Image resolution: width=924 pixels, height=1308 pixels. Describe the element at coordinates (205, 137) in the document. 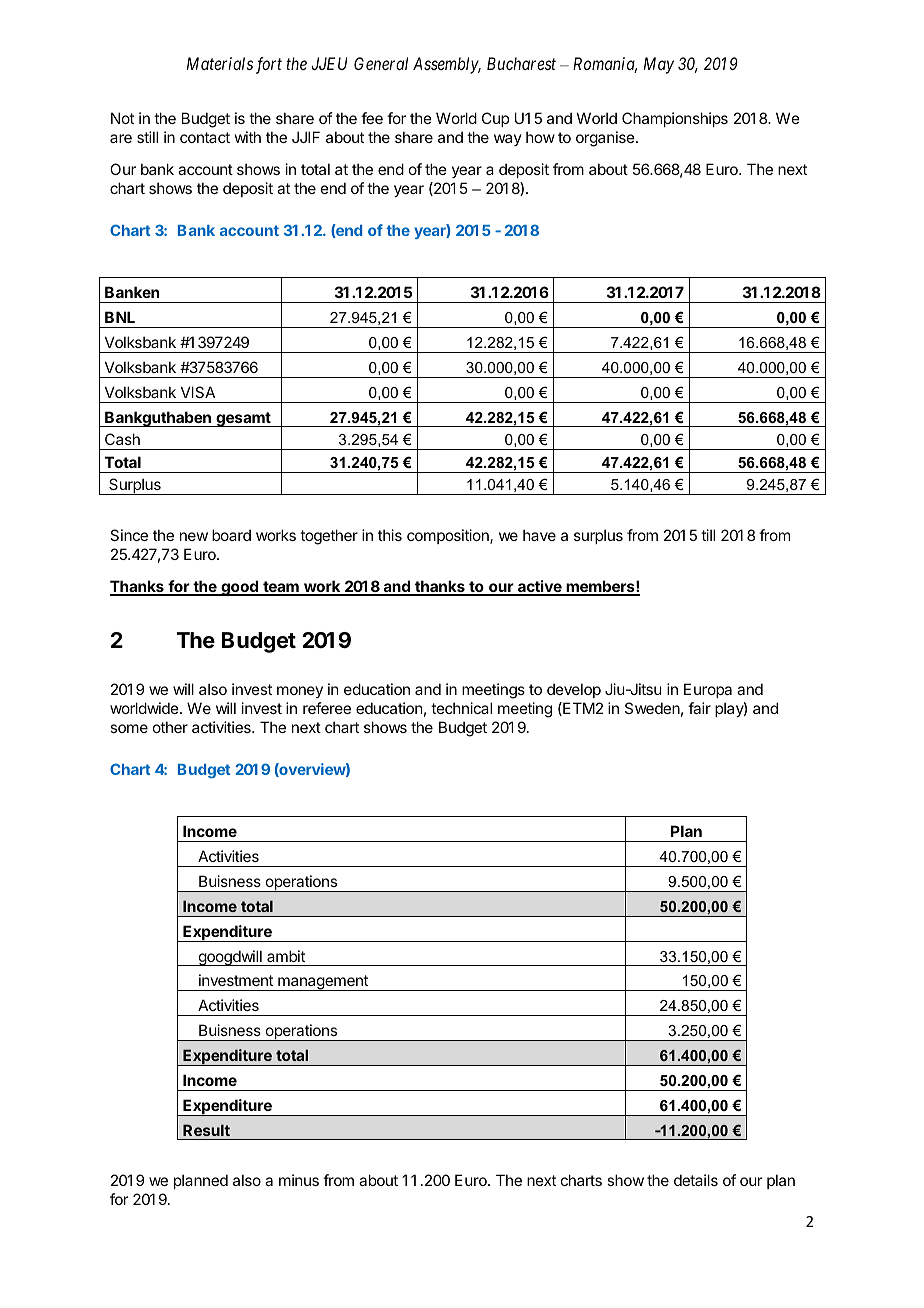

I see `contact` at that location.
